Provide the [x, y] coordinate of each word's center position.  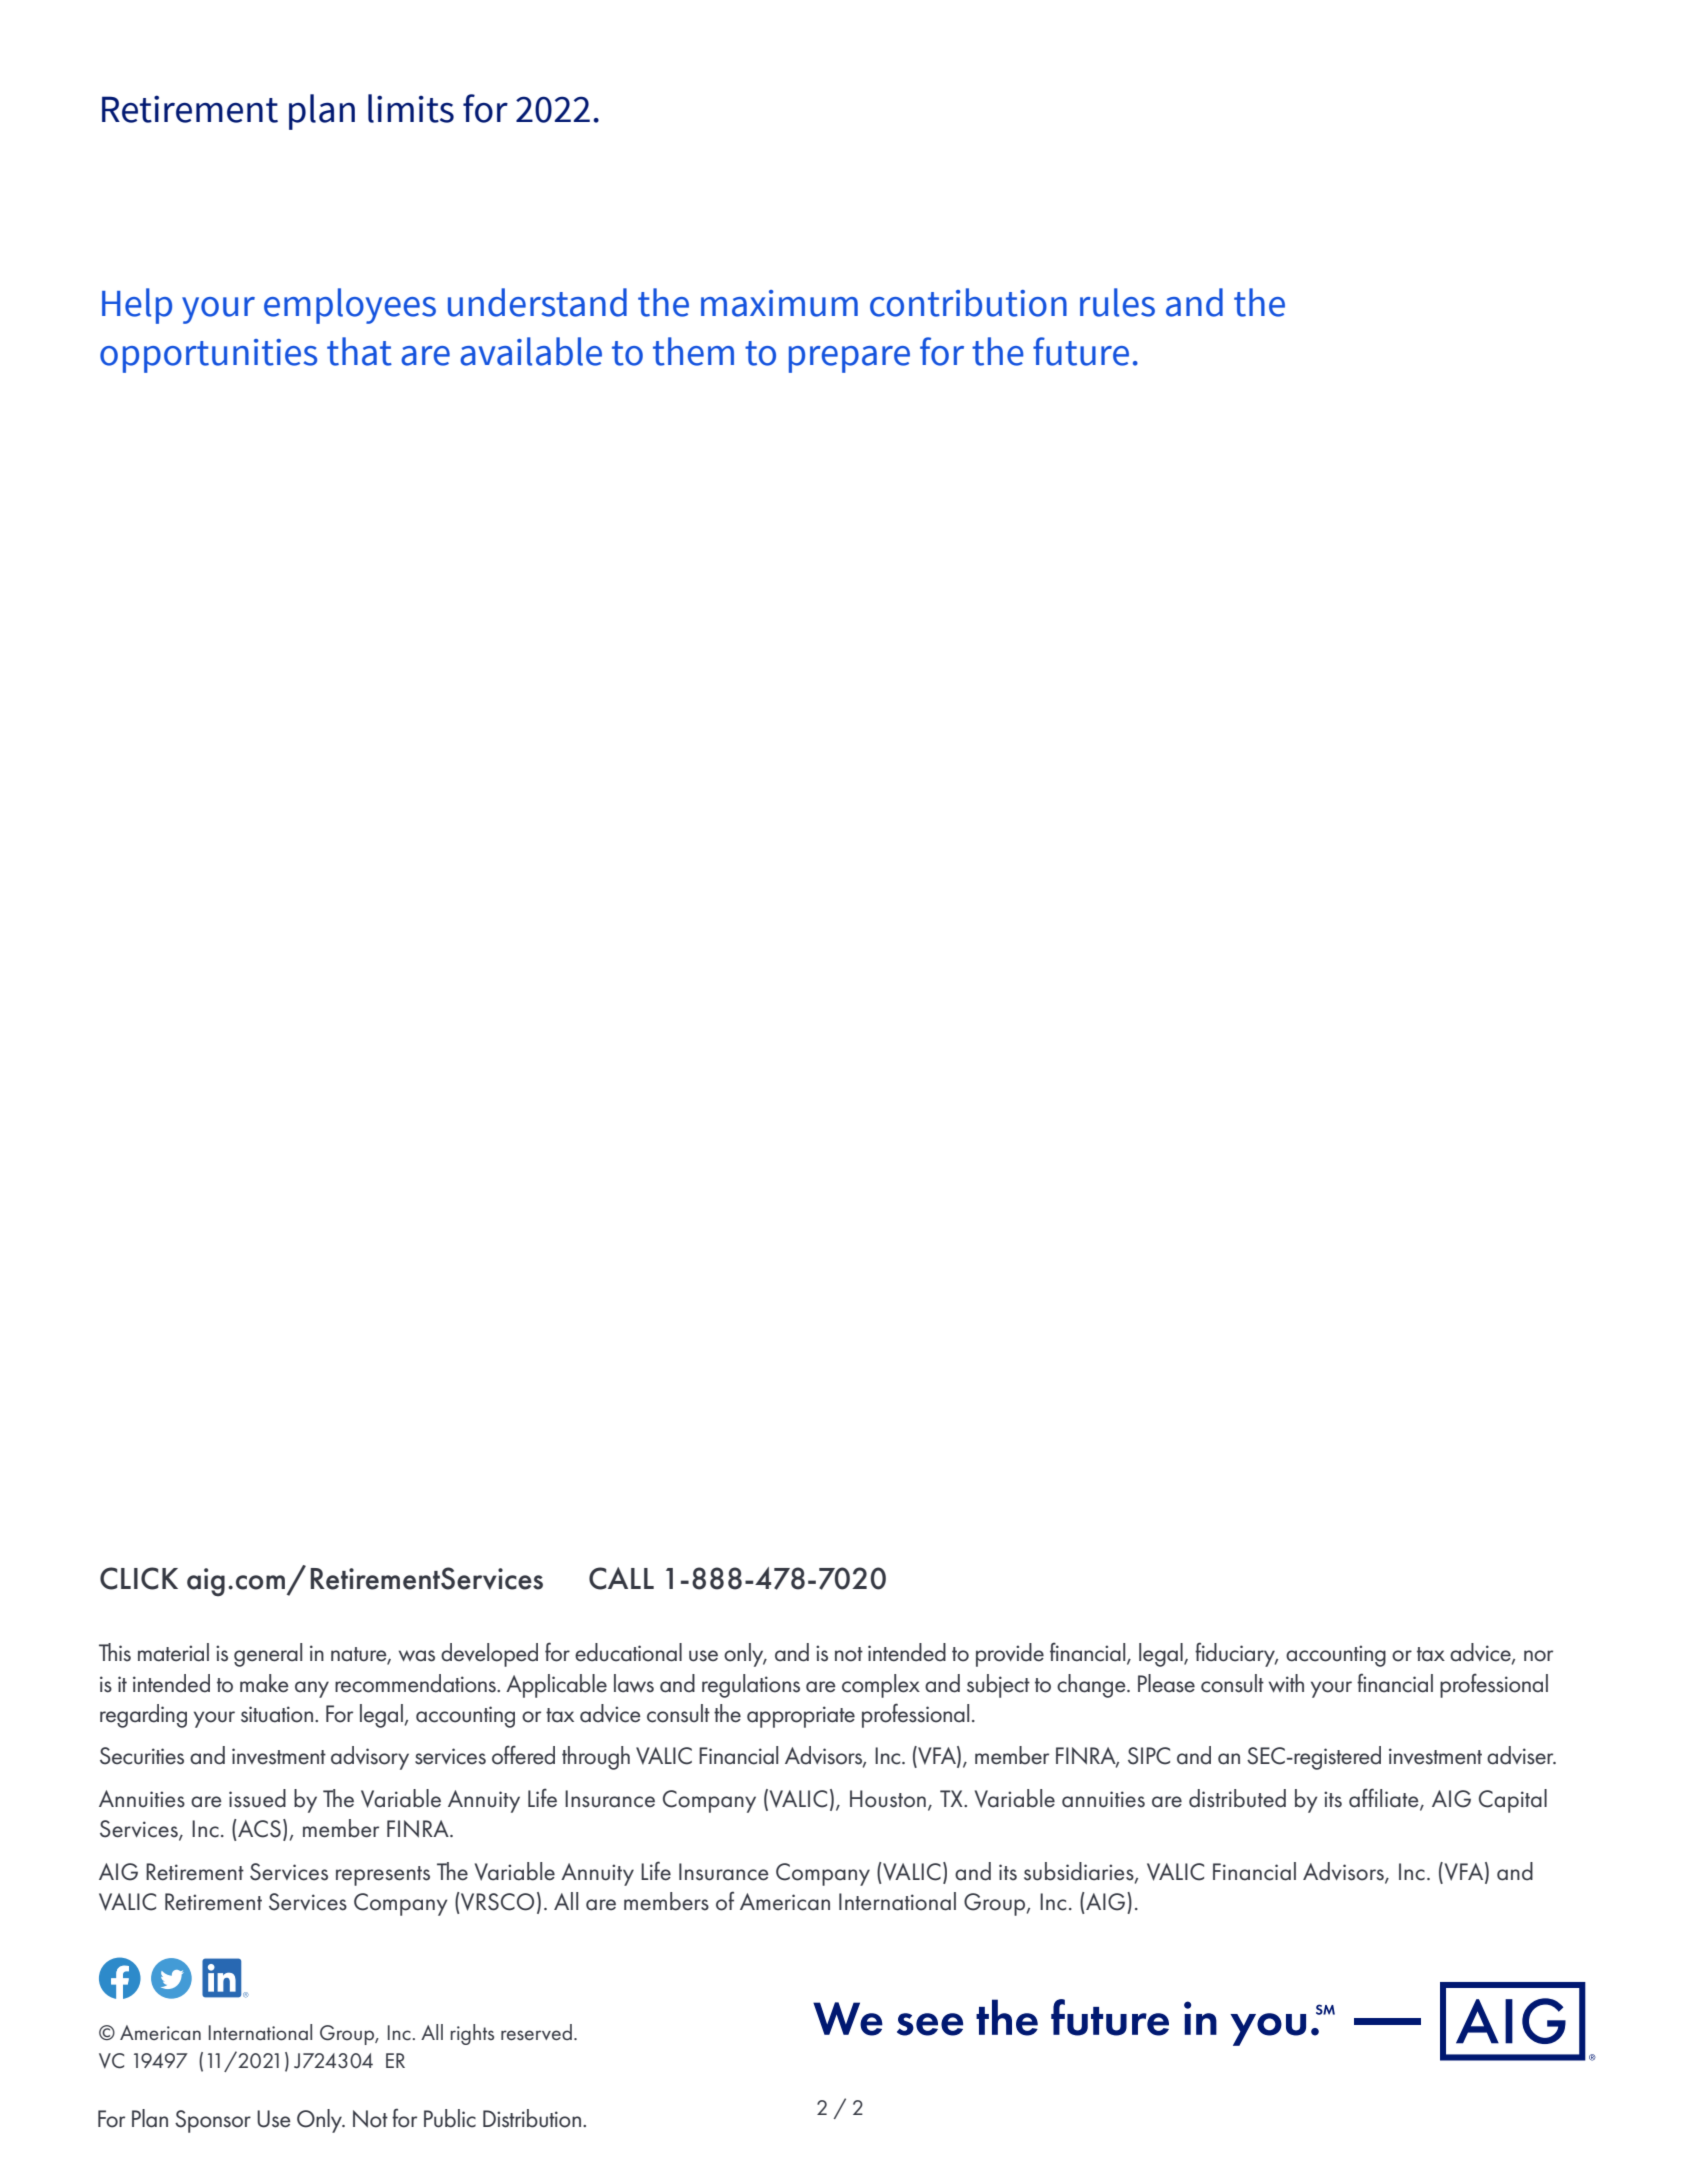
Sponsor [213, 2121]
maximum [779, 303]
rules [1117, 302]
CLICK [139, 1578]
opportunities [208, 356]
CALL [621, 1578]
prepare [849, 359]
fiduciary [1236, 1654]
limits [411, 108]
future [1081, 351]
